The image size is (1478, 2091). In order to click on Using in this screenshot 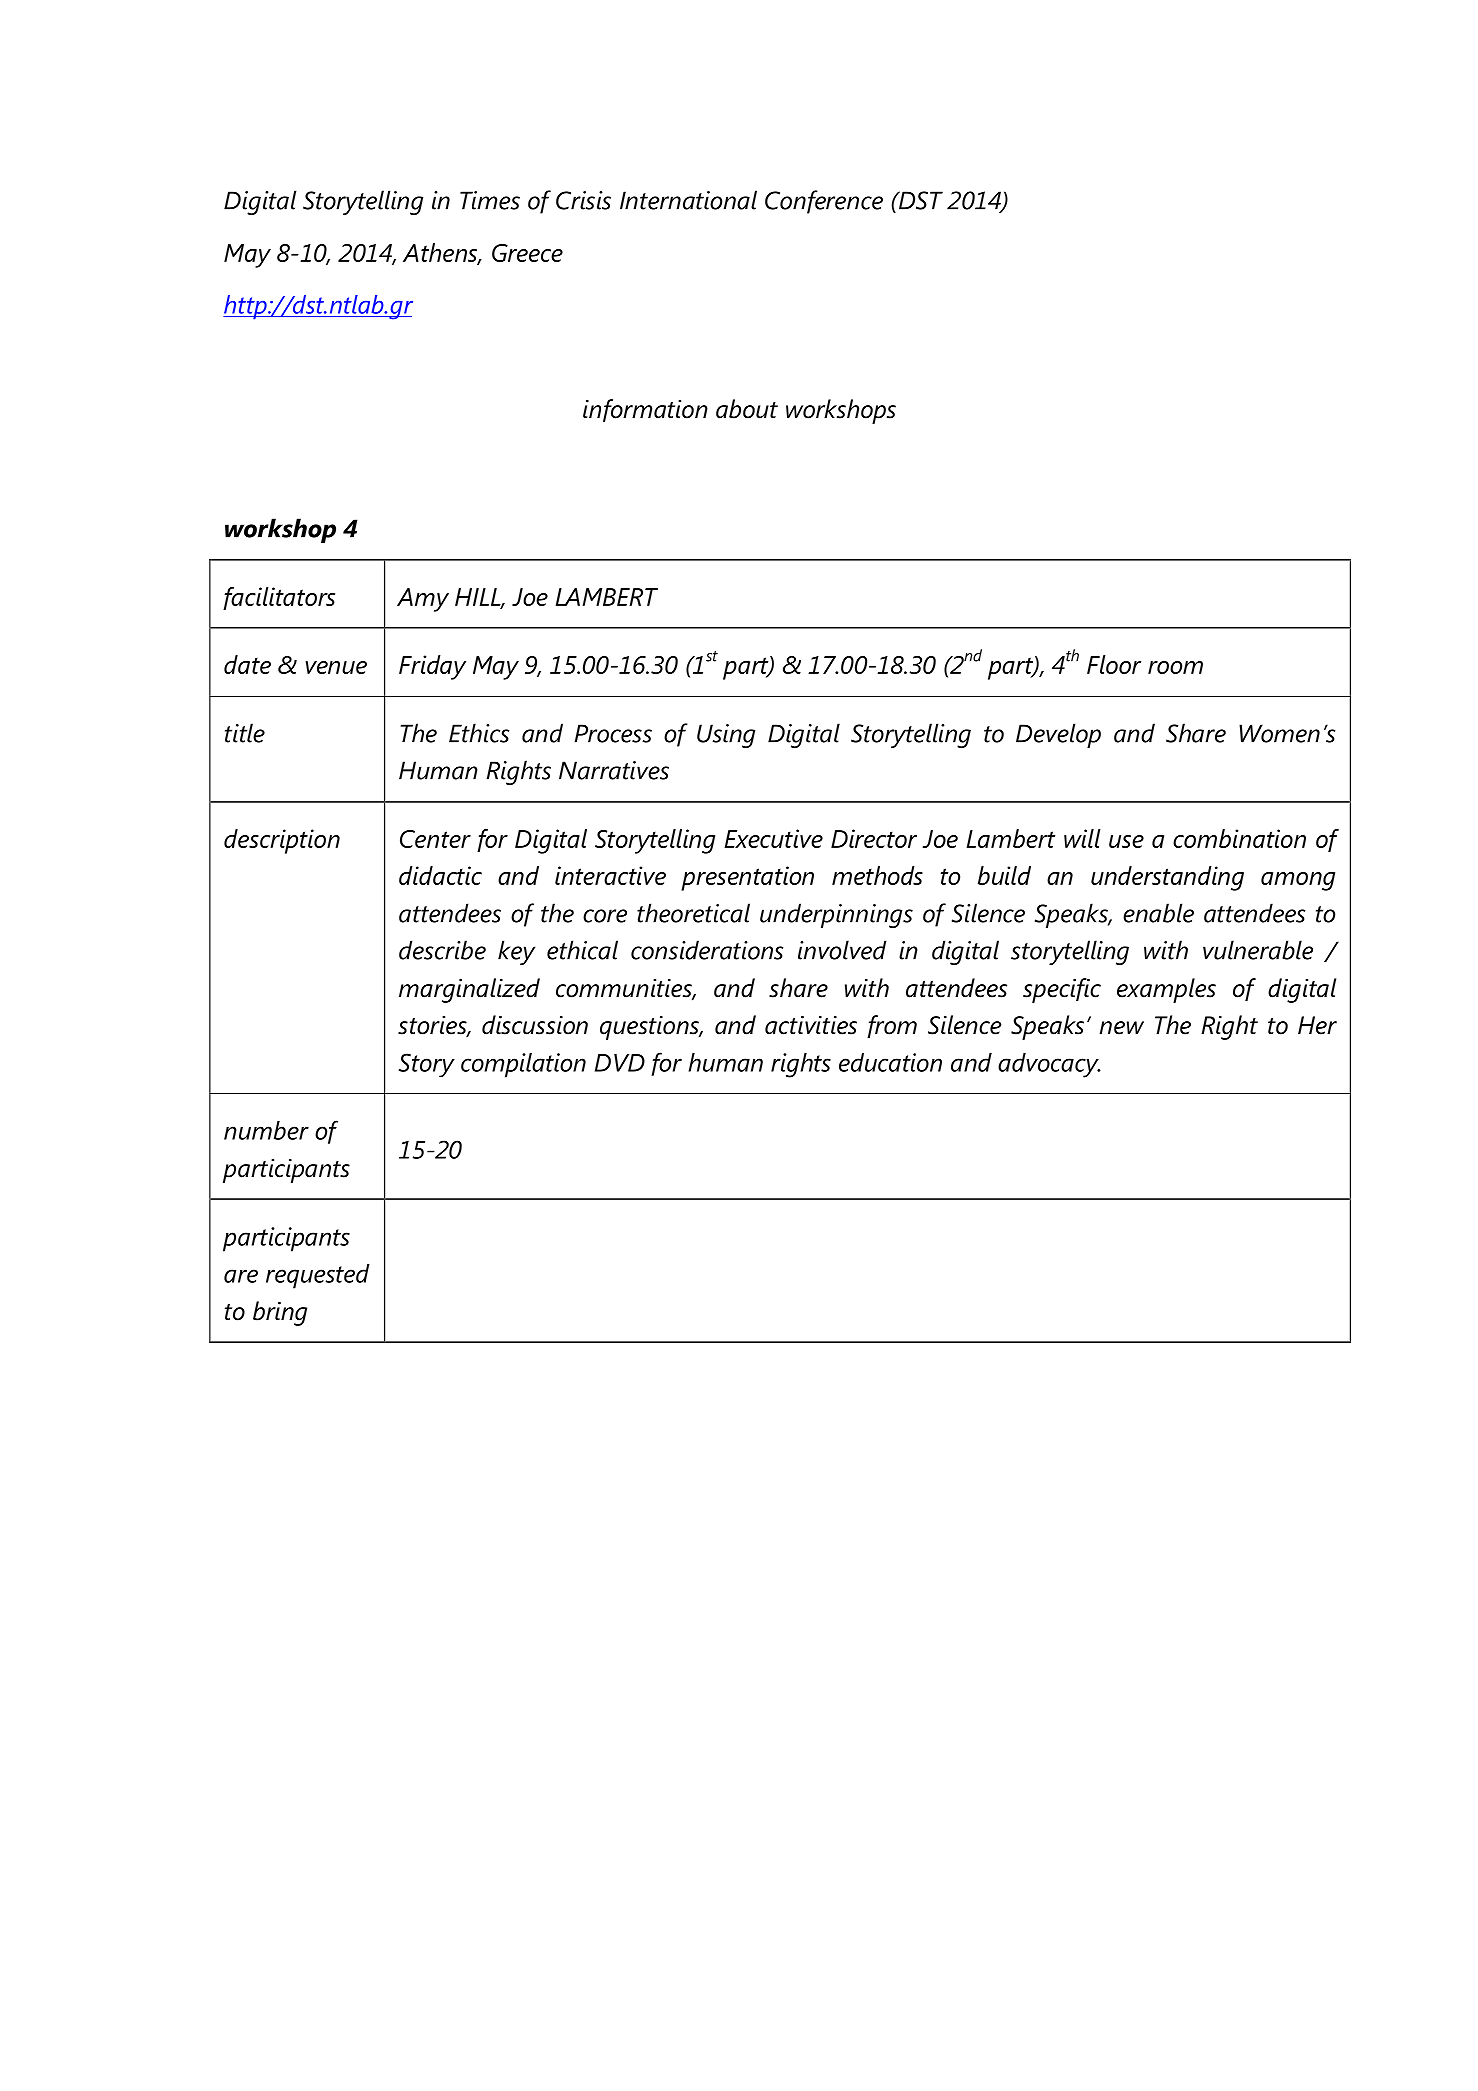, I will do `click(726, 736)`.
